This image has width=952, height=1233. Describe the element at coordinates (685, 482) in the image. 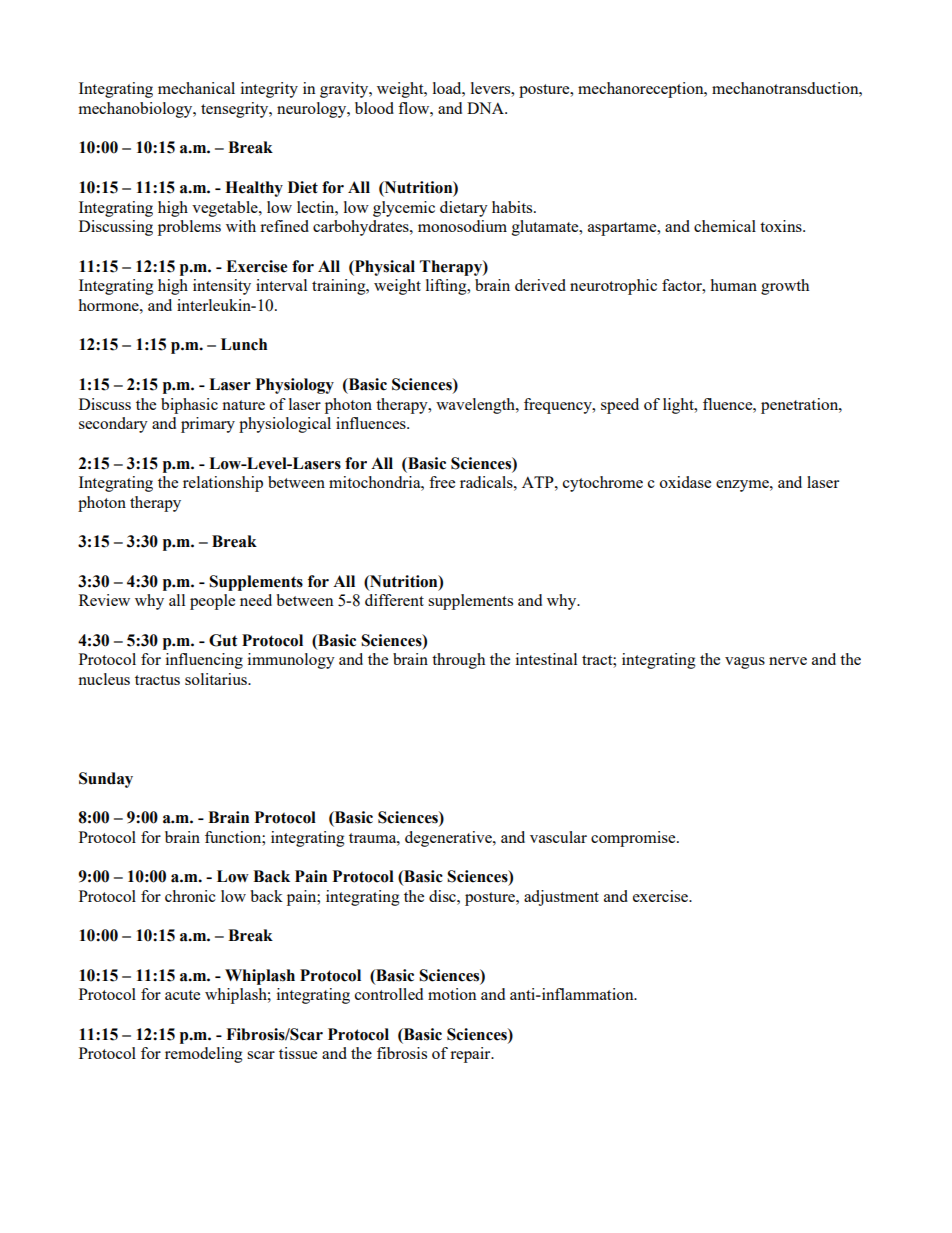

I see `oxidase` at that location.
